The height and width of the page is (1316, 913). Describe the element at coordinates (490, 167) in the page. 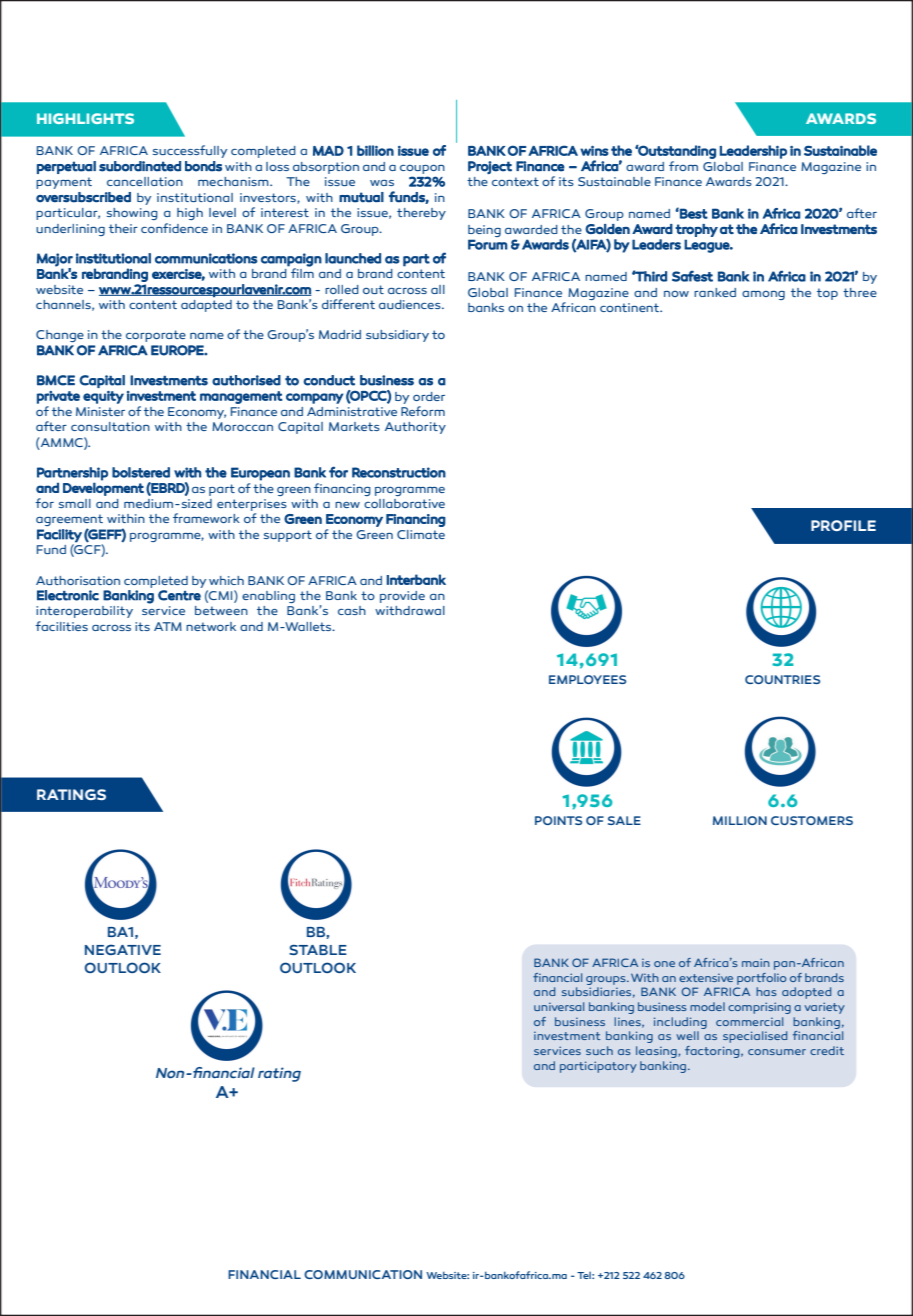

I see `Project` at that location.
